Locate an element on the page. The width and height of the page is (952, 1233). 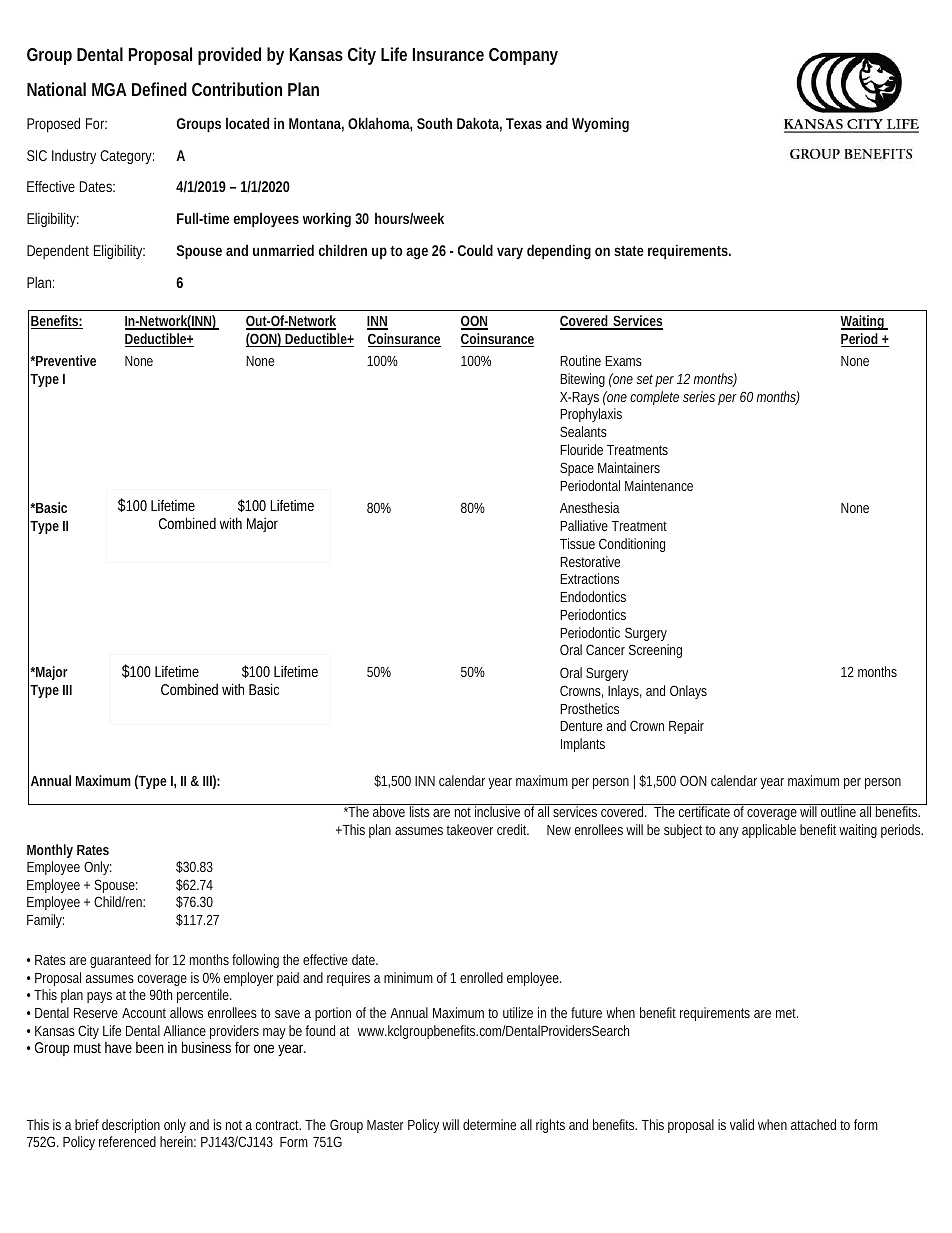
series is located at coordinates (699, 396).
